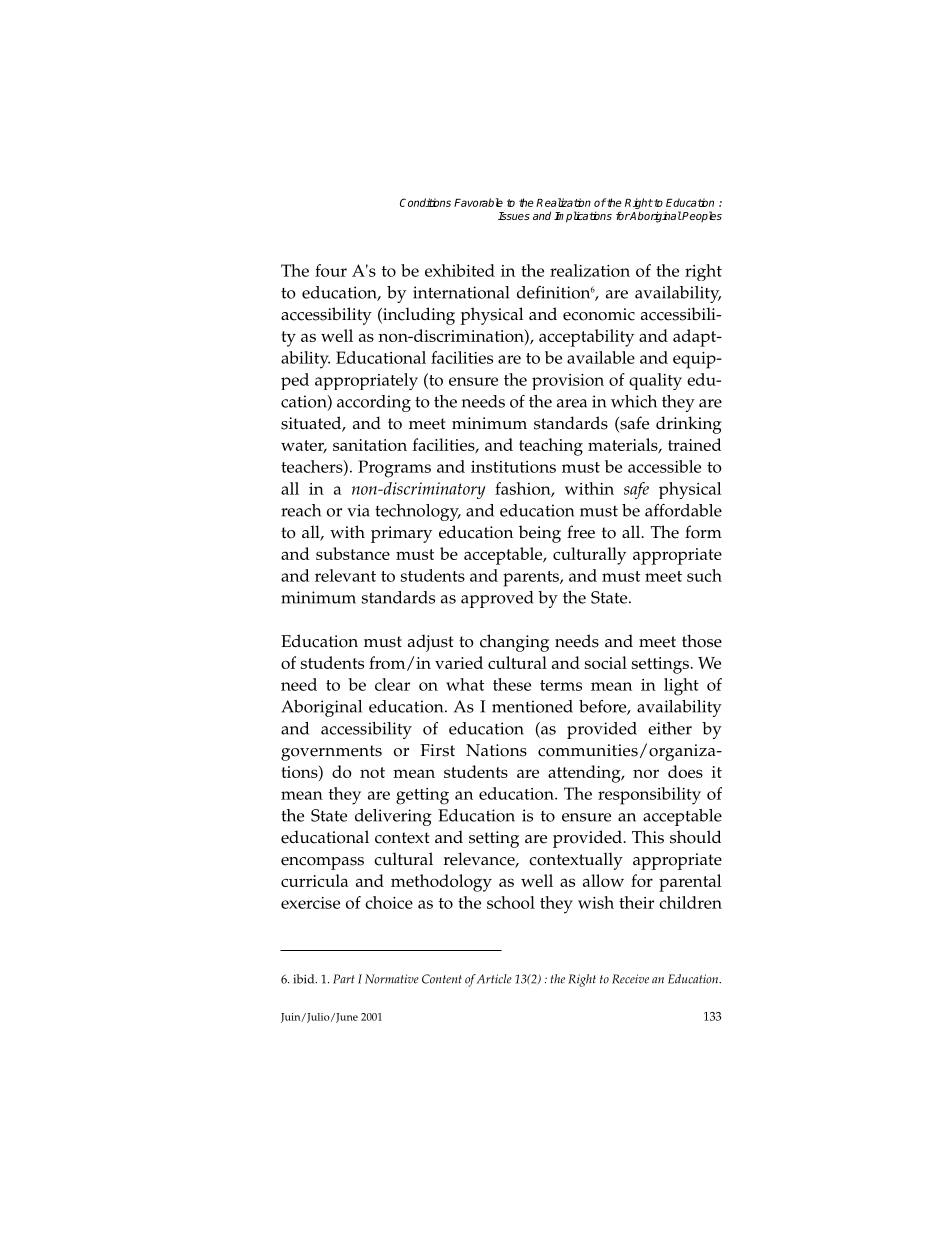 Image resolution: width=952 pixels, height=1233 pixels. Describe the element at coordinates (494, 979) in the screenshot. I see `Article` at that location.
